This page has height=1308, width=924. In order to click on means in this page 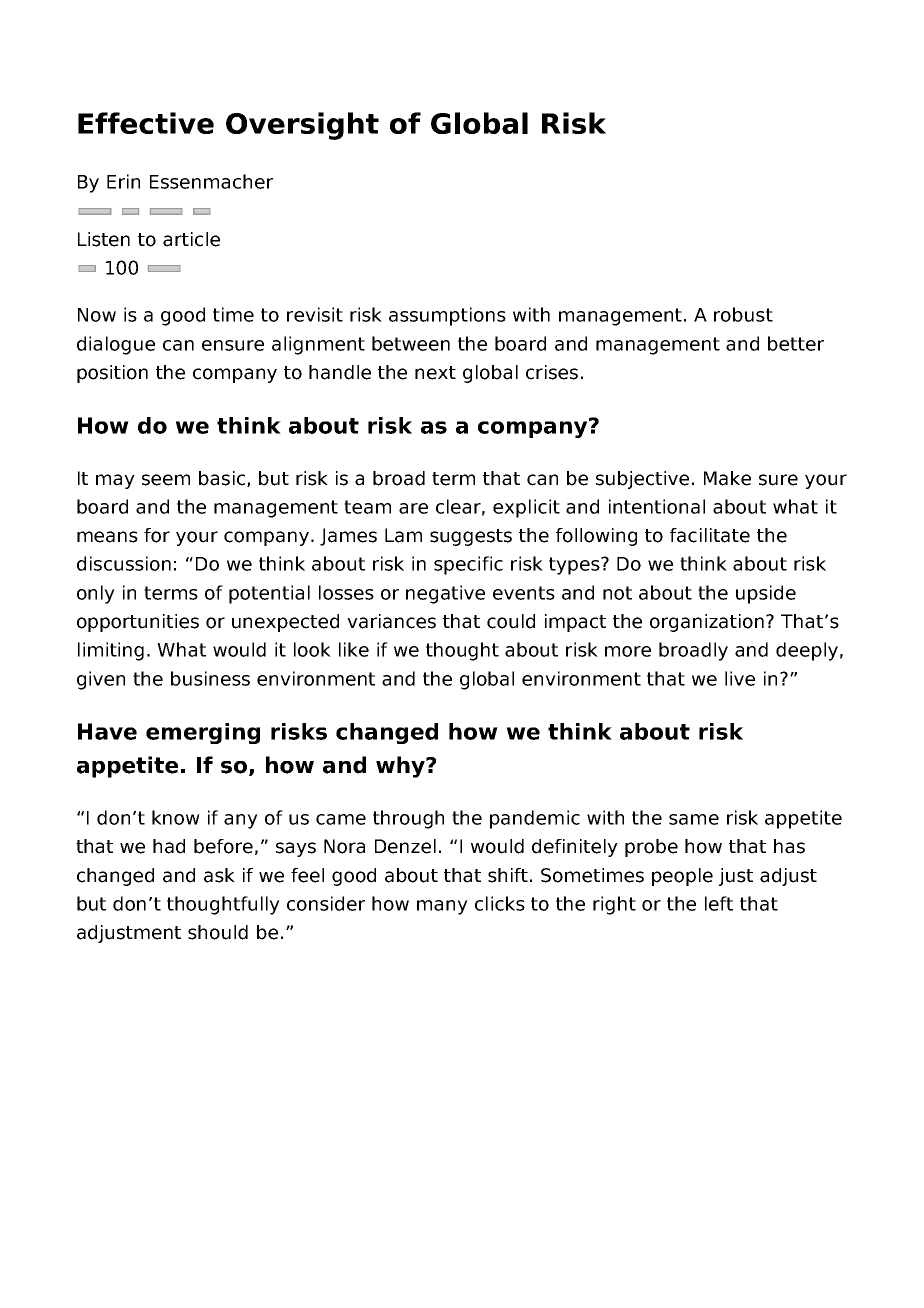, I will do `click(107, 537)`.
